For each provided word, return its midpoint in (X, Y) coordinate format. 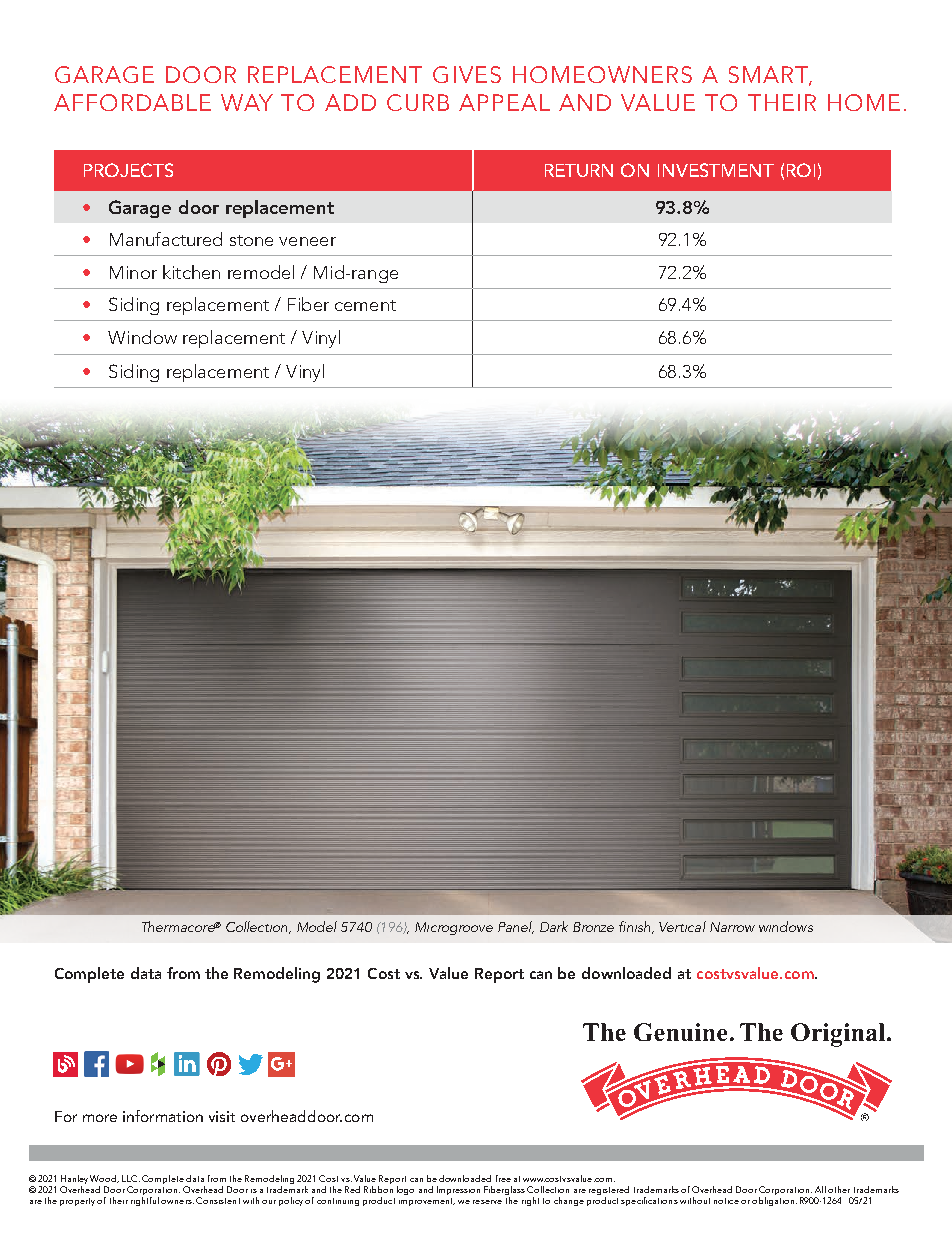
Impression (458, 1190)
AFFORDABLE (132, 102)
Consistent (218, 1200)
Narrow (732, 927)
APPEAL (504, 102)
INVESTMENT (716, 170)
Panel (516, 927)
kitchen (191, 272)
